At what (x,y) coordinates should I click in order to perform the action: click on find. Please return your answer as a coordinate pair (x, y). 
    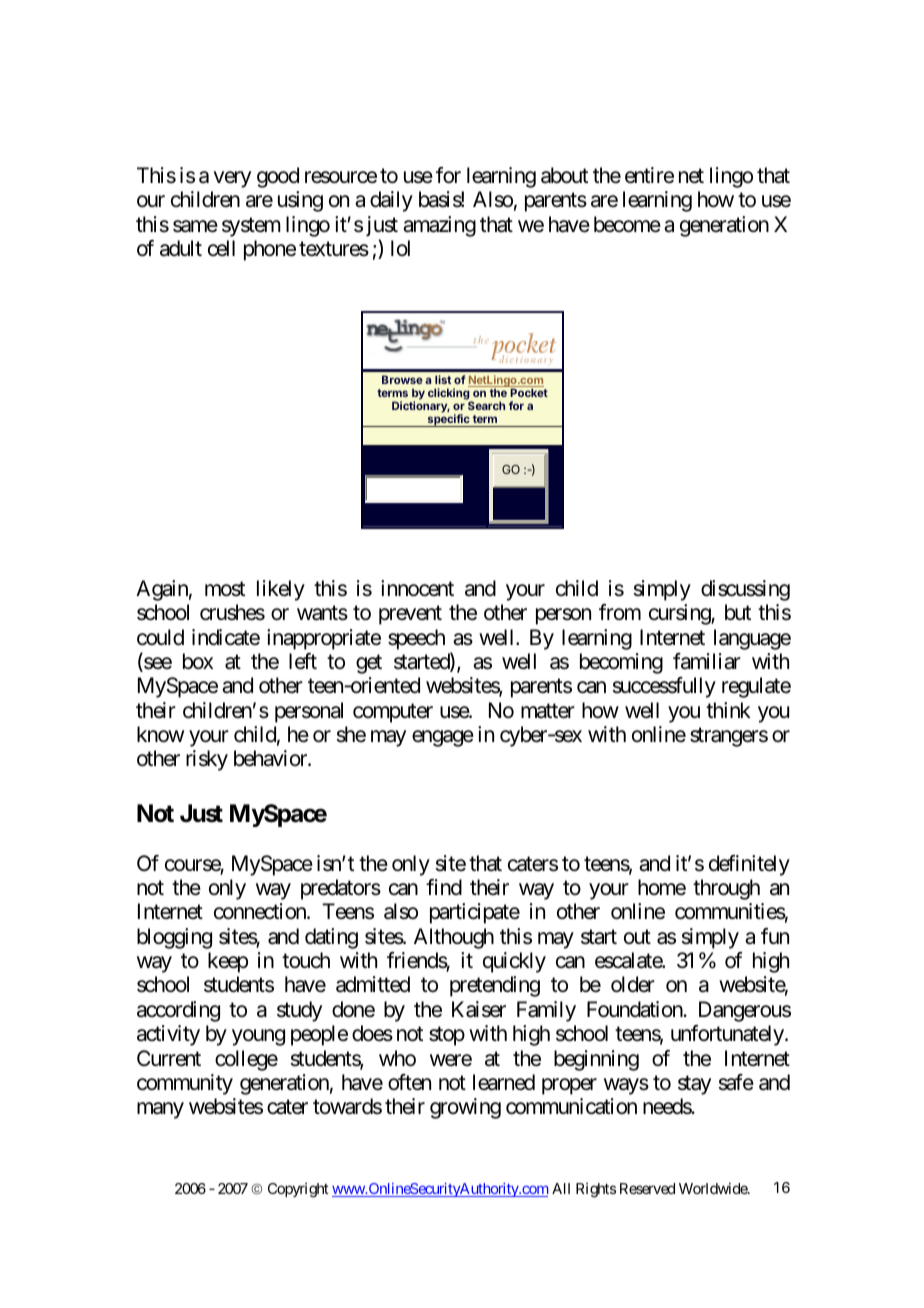
    Looking at the image, I should click on (444, 887).
